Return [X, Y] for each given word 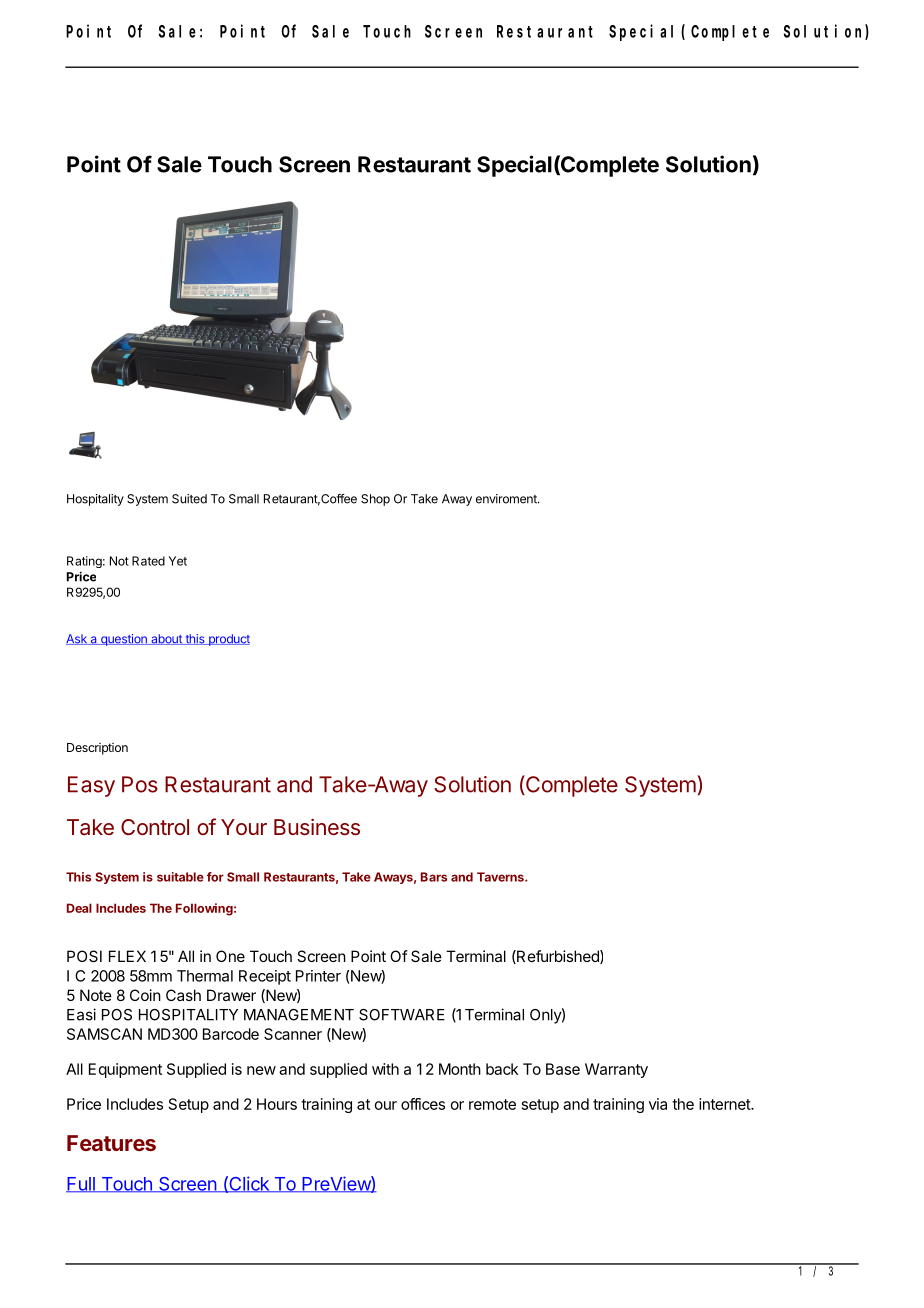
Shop [375, 500]
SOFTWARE [402, 1015]
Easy [91, 786]
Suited [189, 499]
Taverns [501, 877]
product [228, 640]
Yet [178, 561]
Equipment [125, 1070]
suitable [180, 877]
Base [563, 1069]
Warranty [616, 1070]
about [166, 639]
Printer [318, 976]
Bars [434, 877]
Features [111, 1143]
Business [317, 826]
